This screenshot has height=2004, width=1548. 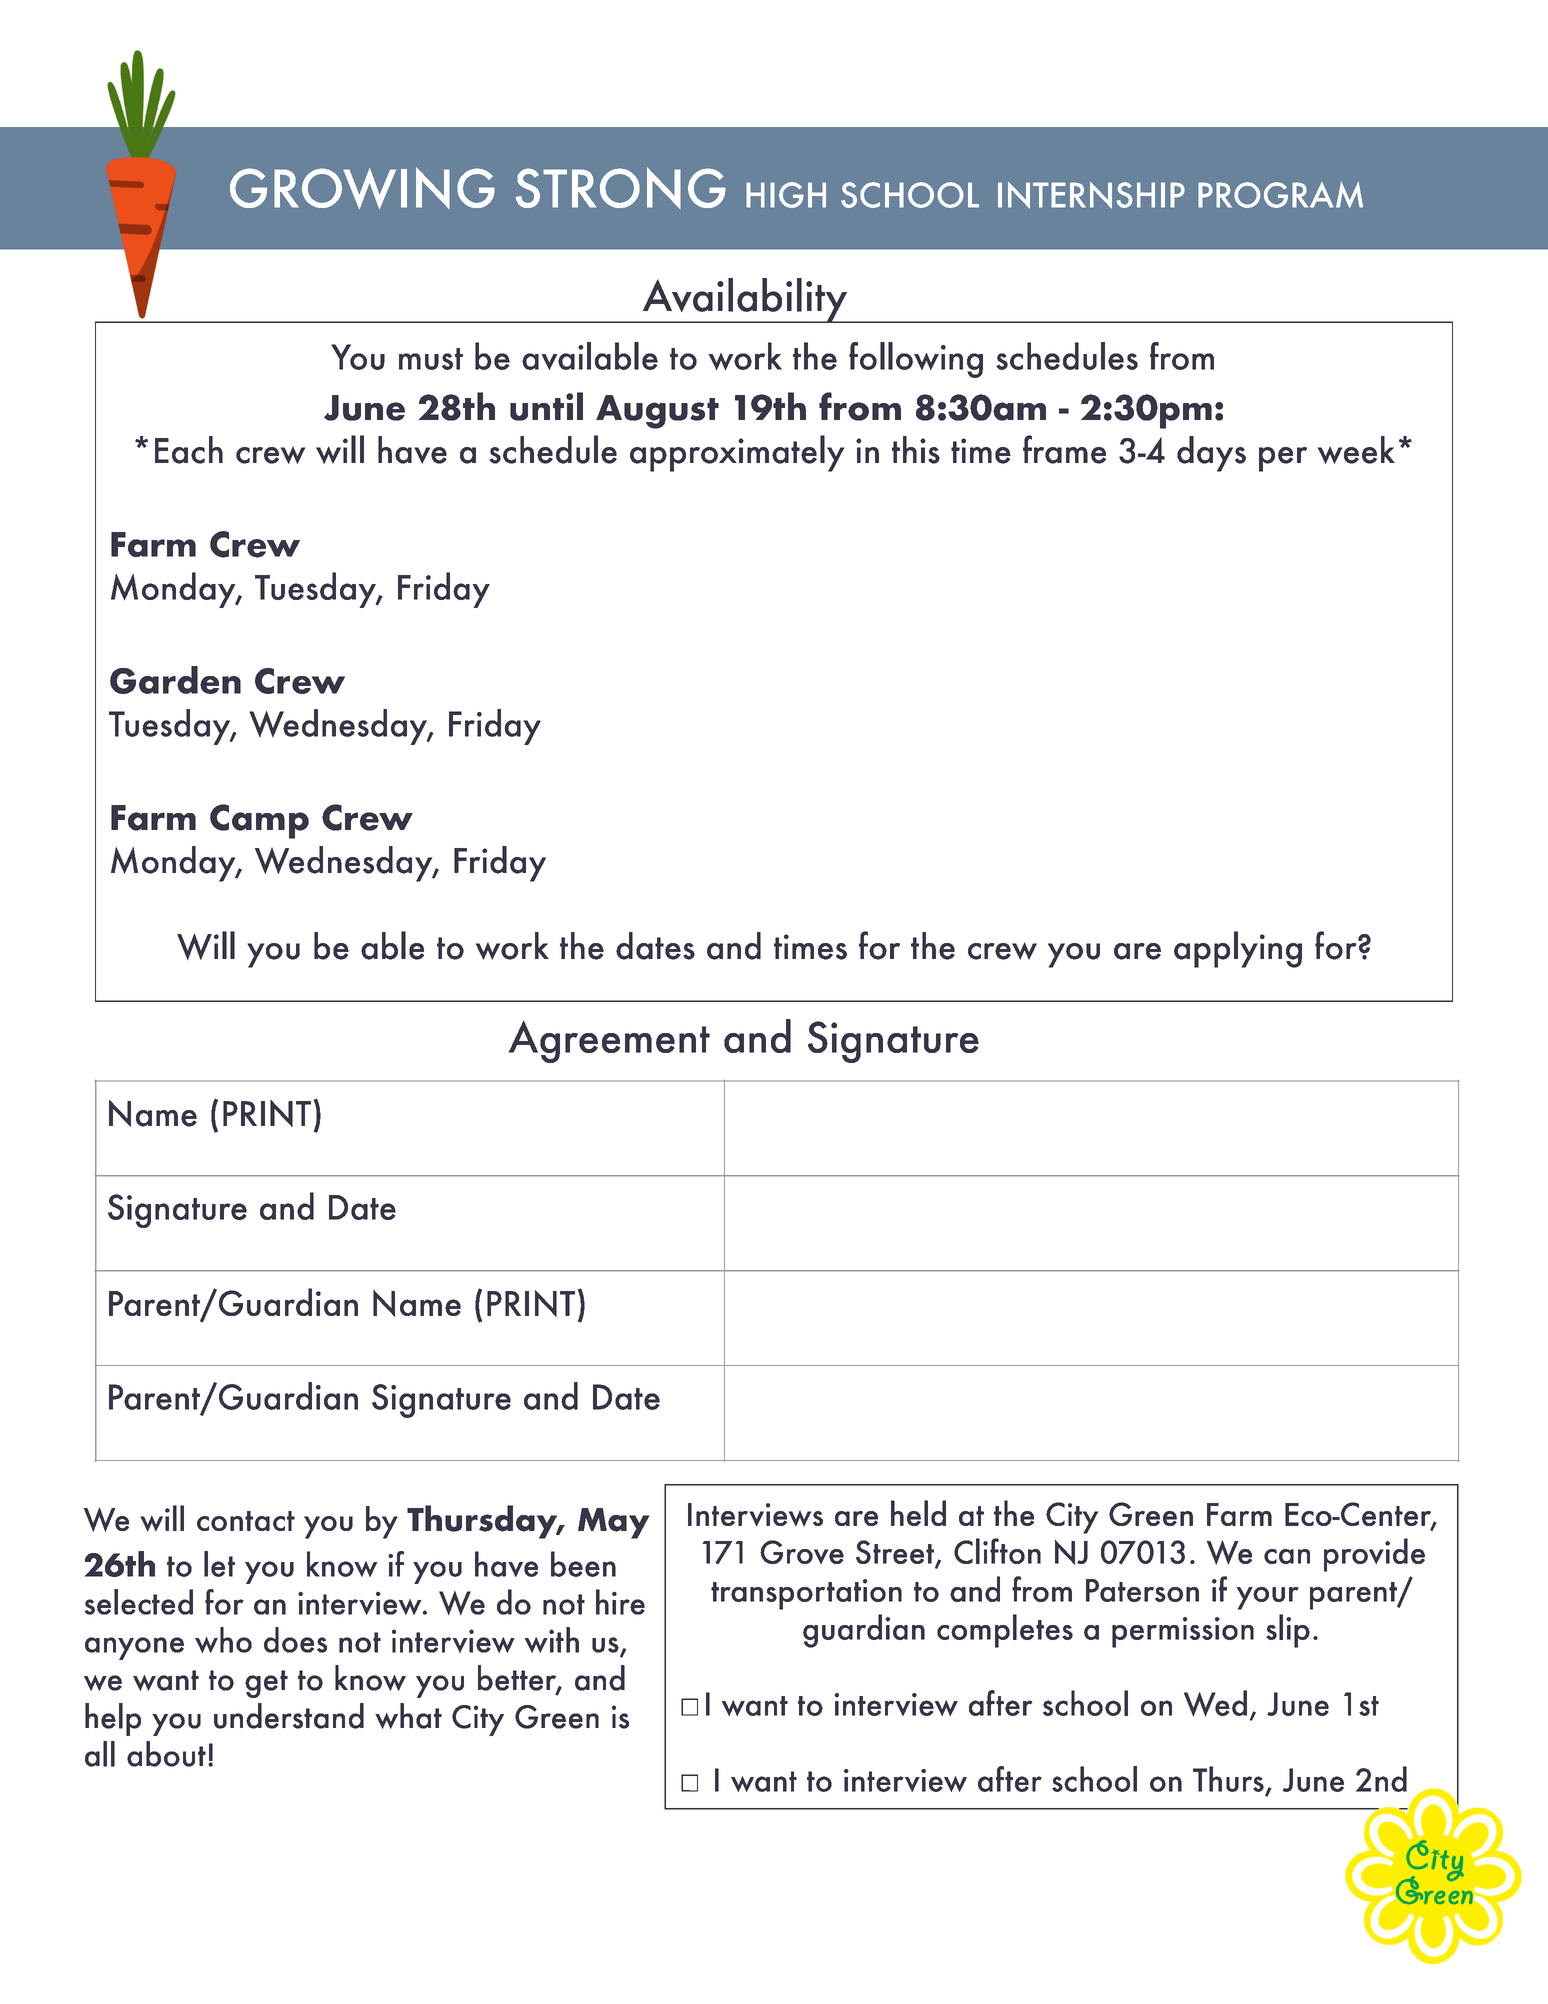 I want to click on Garden, so click(x=175, y=680).
